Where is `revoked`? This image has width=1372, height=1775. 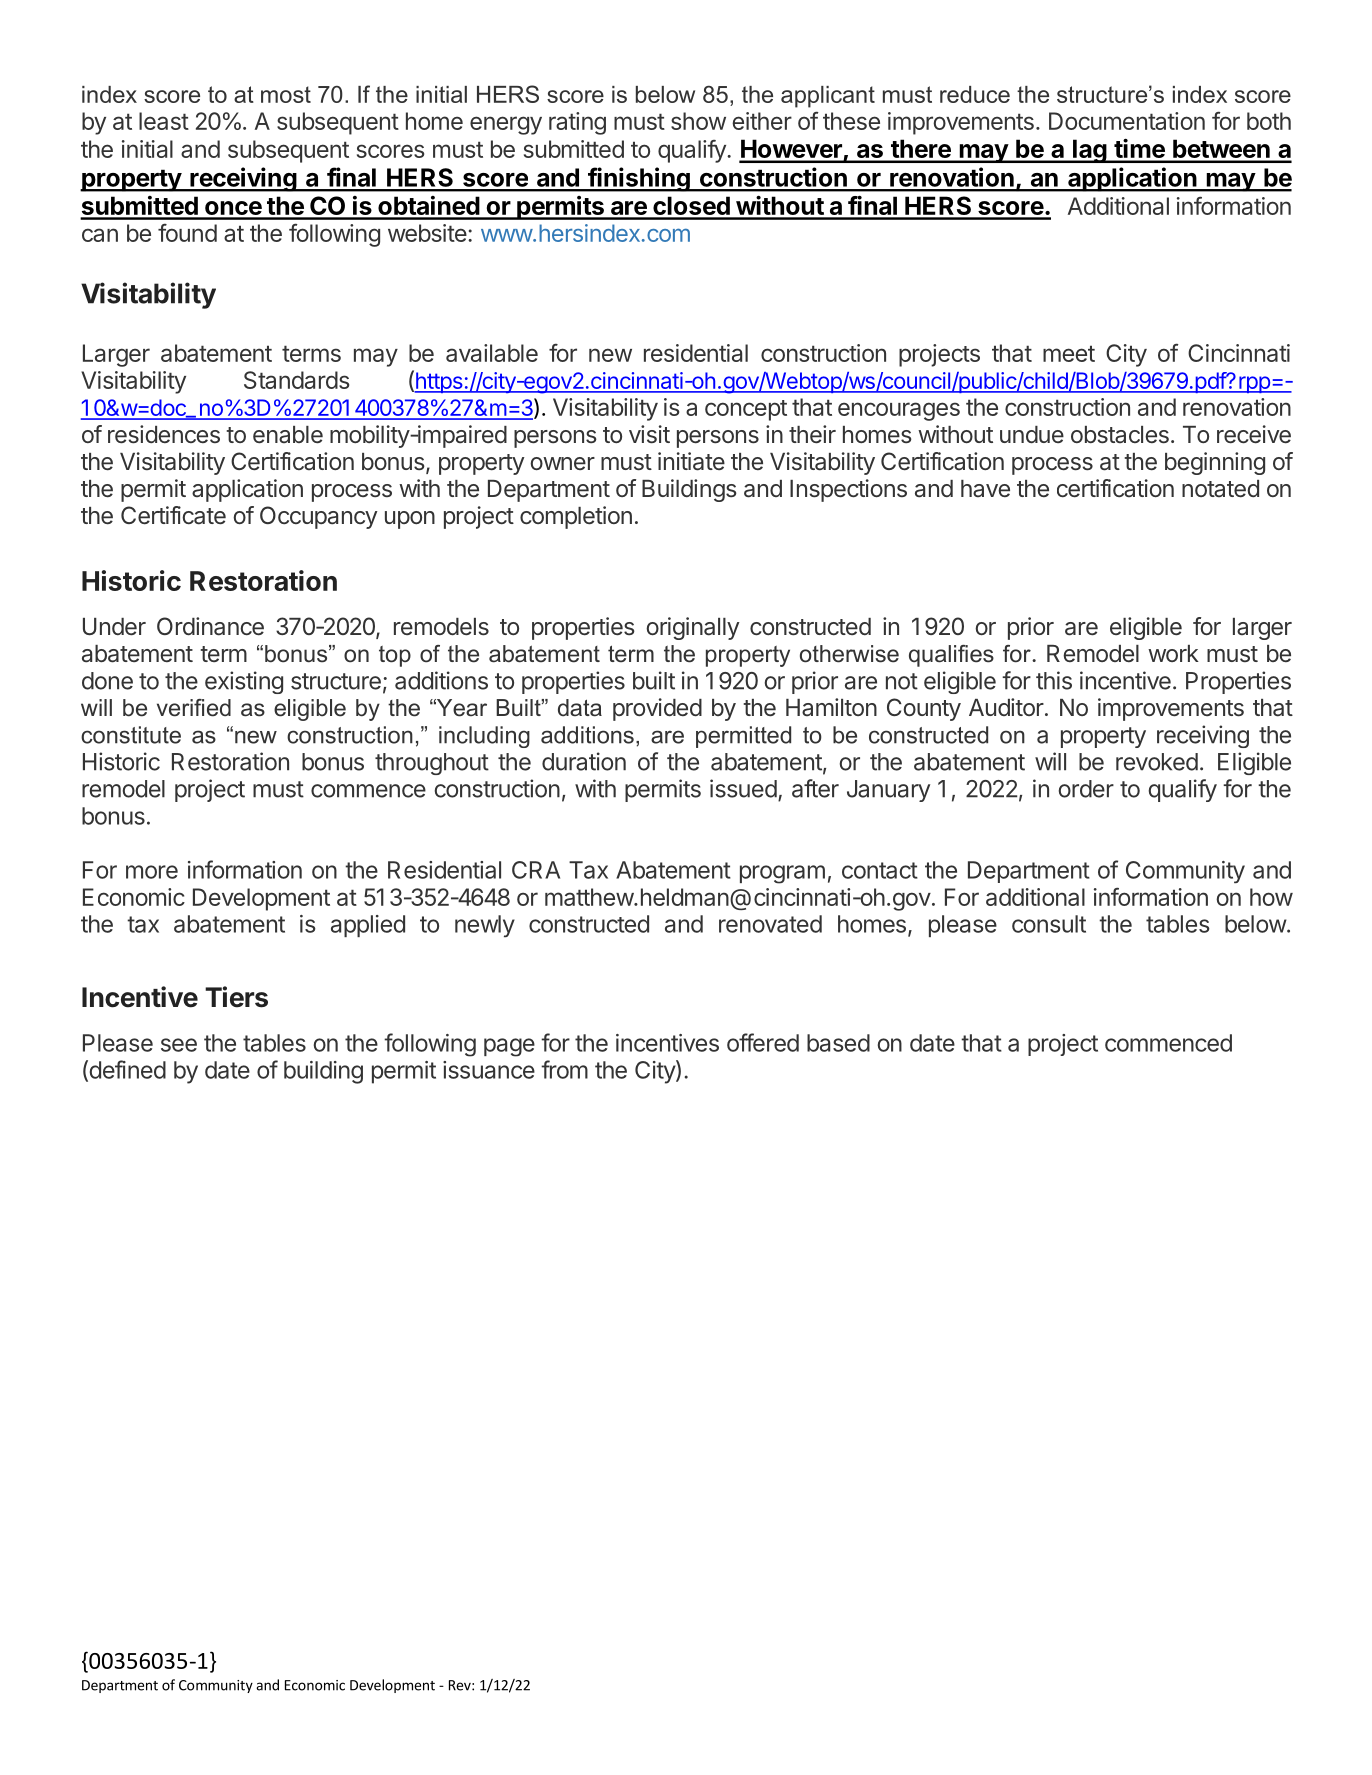 revoked is located at coordinates (1157, 762).
